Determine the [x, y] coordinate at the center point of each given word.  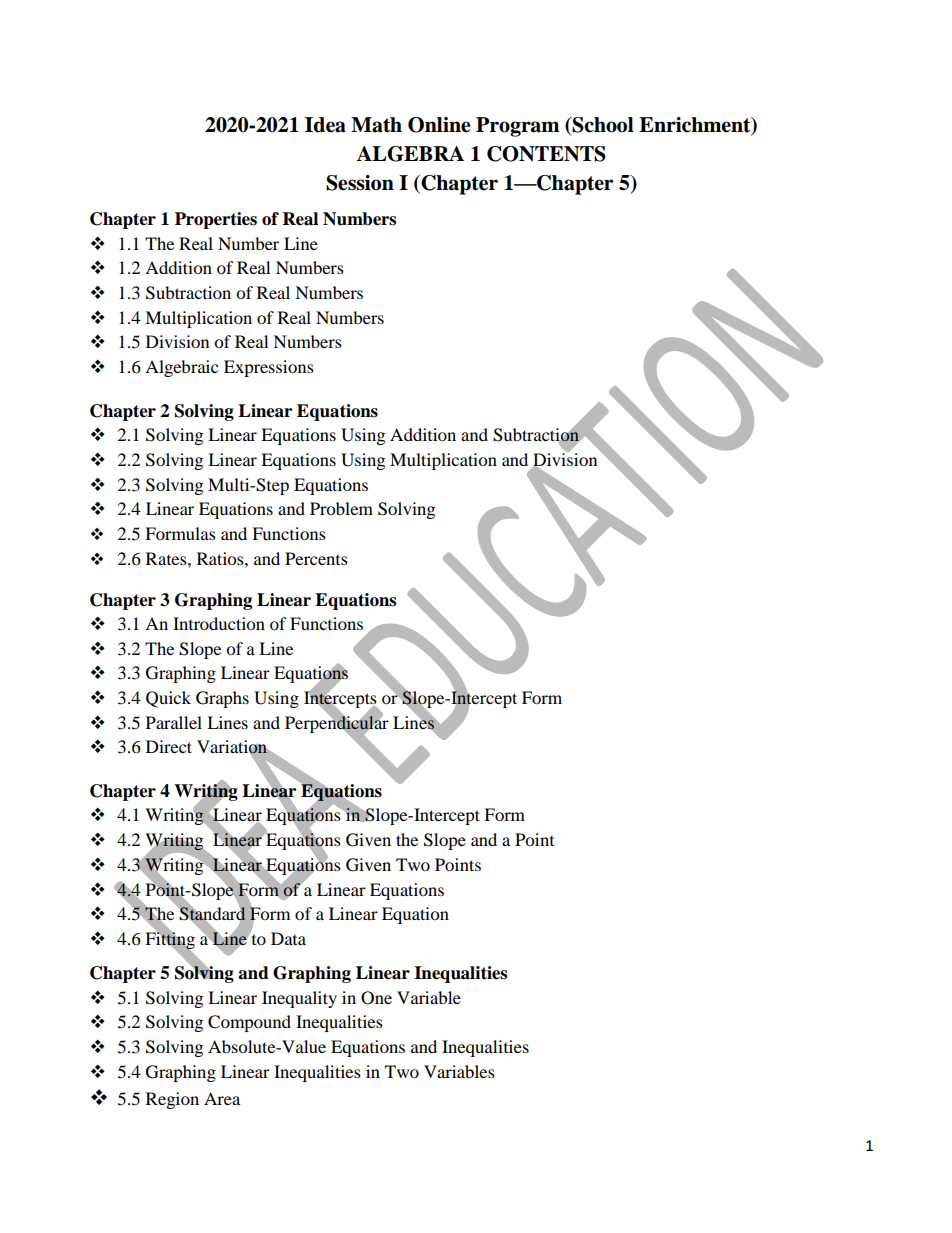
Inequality [299, 999]
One [376, 998]
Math [376, 125]
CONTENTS [546, 154]
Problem [341, 508]
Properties [216, 220]
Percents [316, 558]
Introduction [219, 623]
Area [222, 1098]
